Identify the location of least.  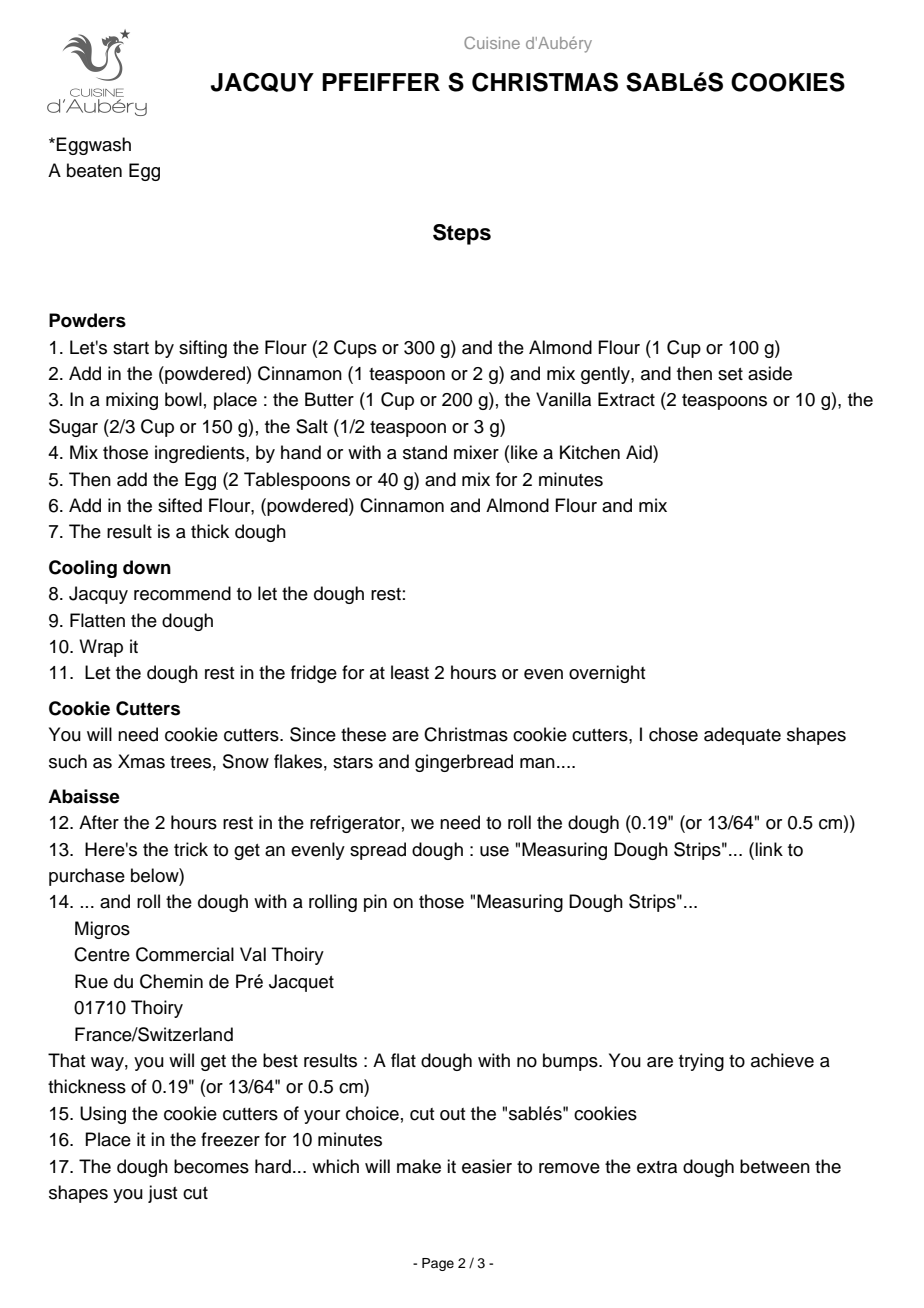
(410, 672).
